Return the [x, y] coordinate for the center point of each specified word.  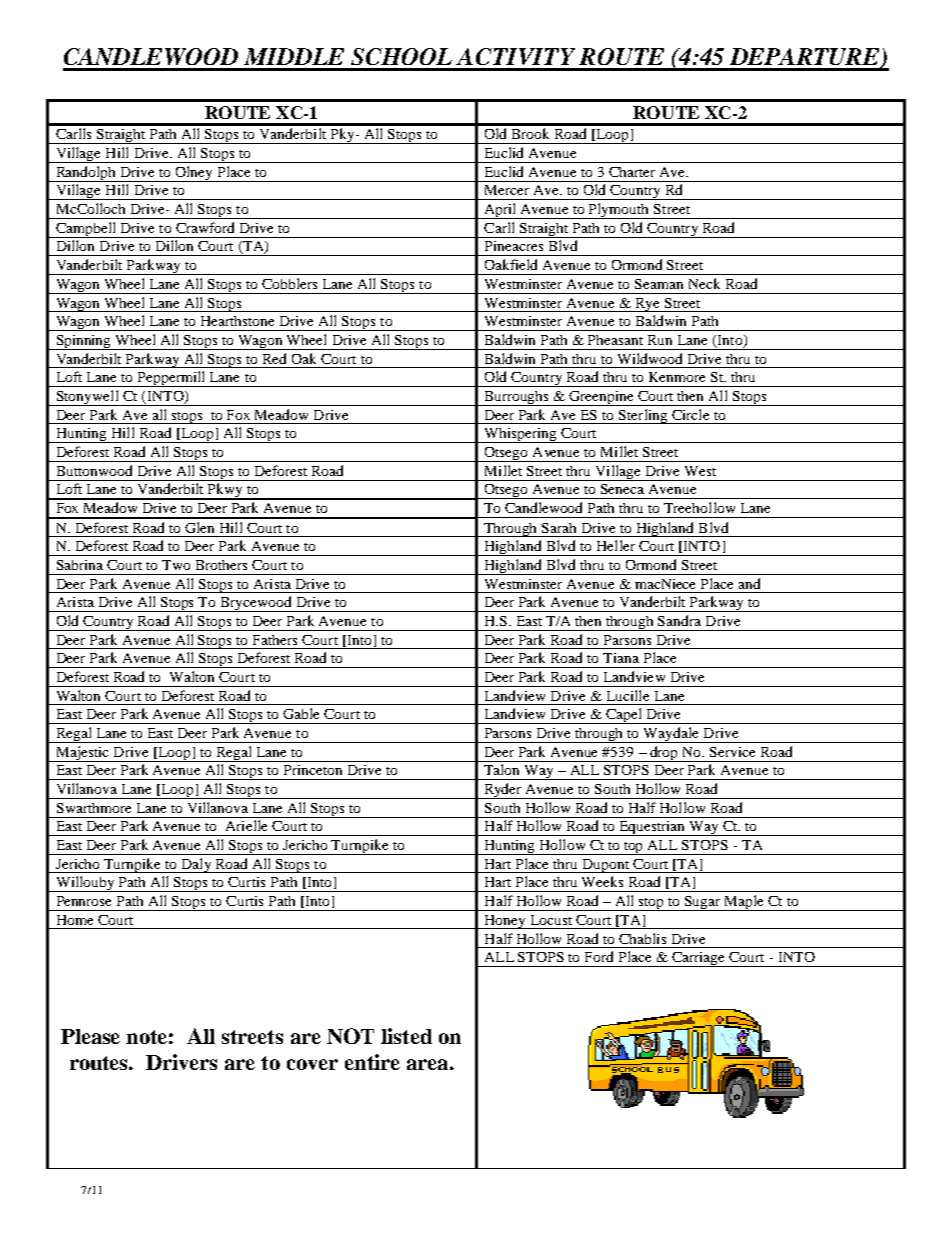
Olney [195, 174]
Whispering [520, 435]
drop [664, 754]
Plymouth [619, 211]
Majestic [82, 754]
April [500, 211]
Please [90, 1036]
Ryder [503, 791]
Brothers [221, 565]
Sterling [643, 416]
